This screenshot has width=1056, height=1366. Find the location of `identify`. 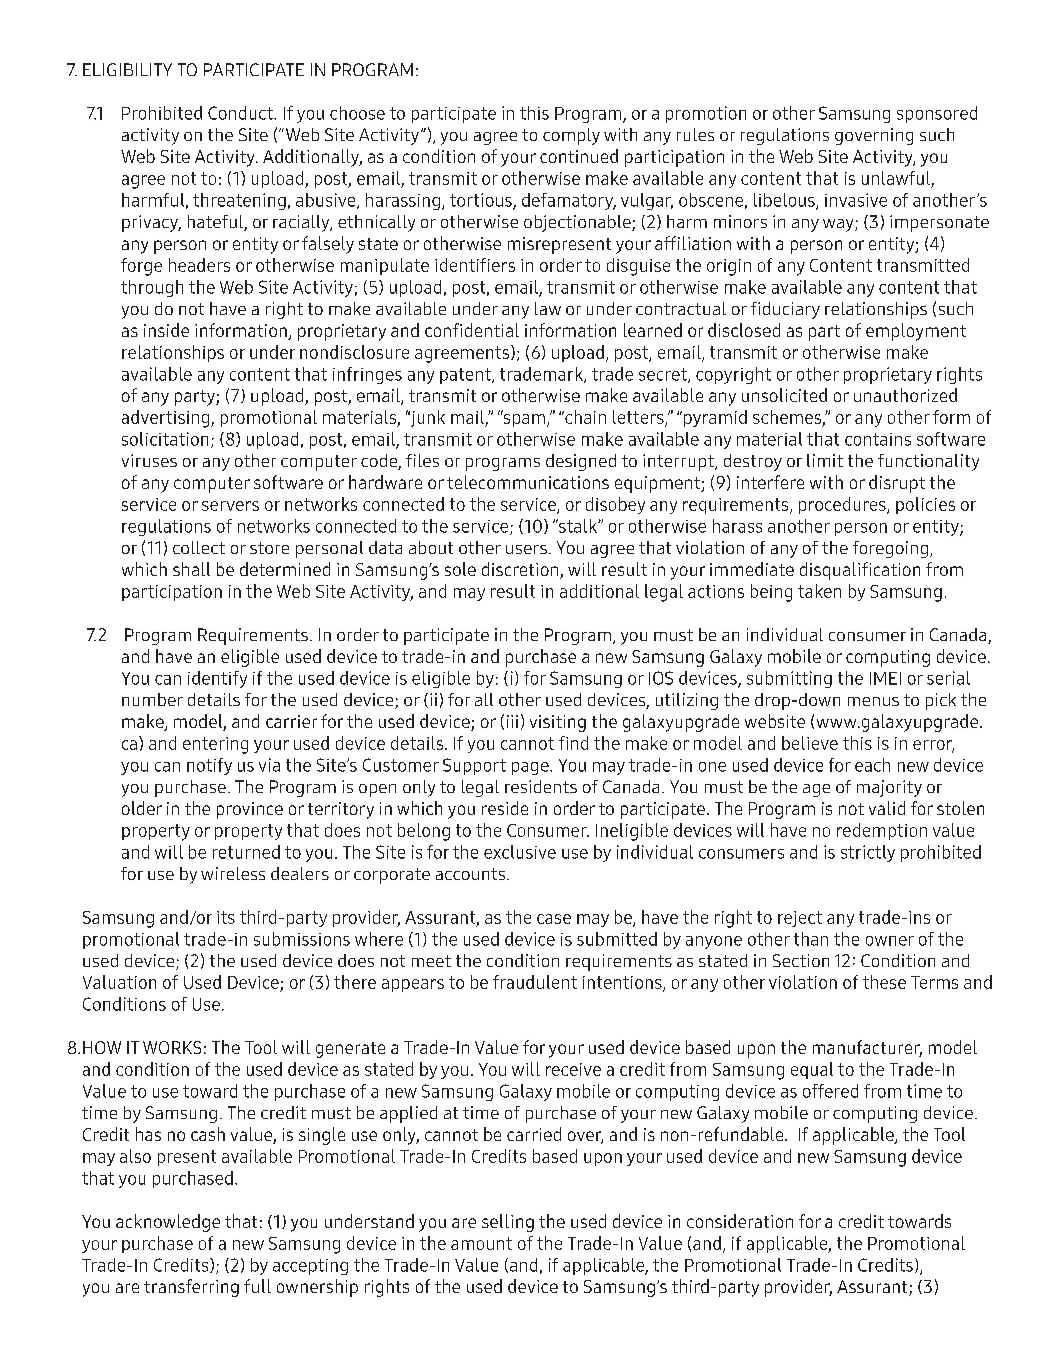

identify is located at coordinates (217, 679).
